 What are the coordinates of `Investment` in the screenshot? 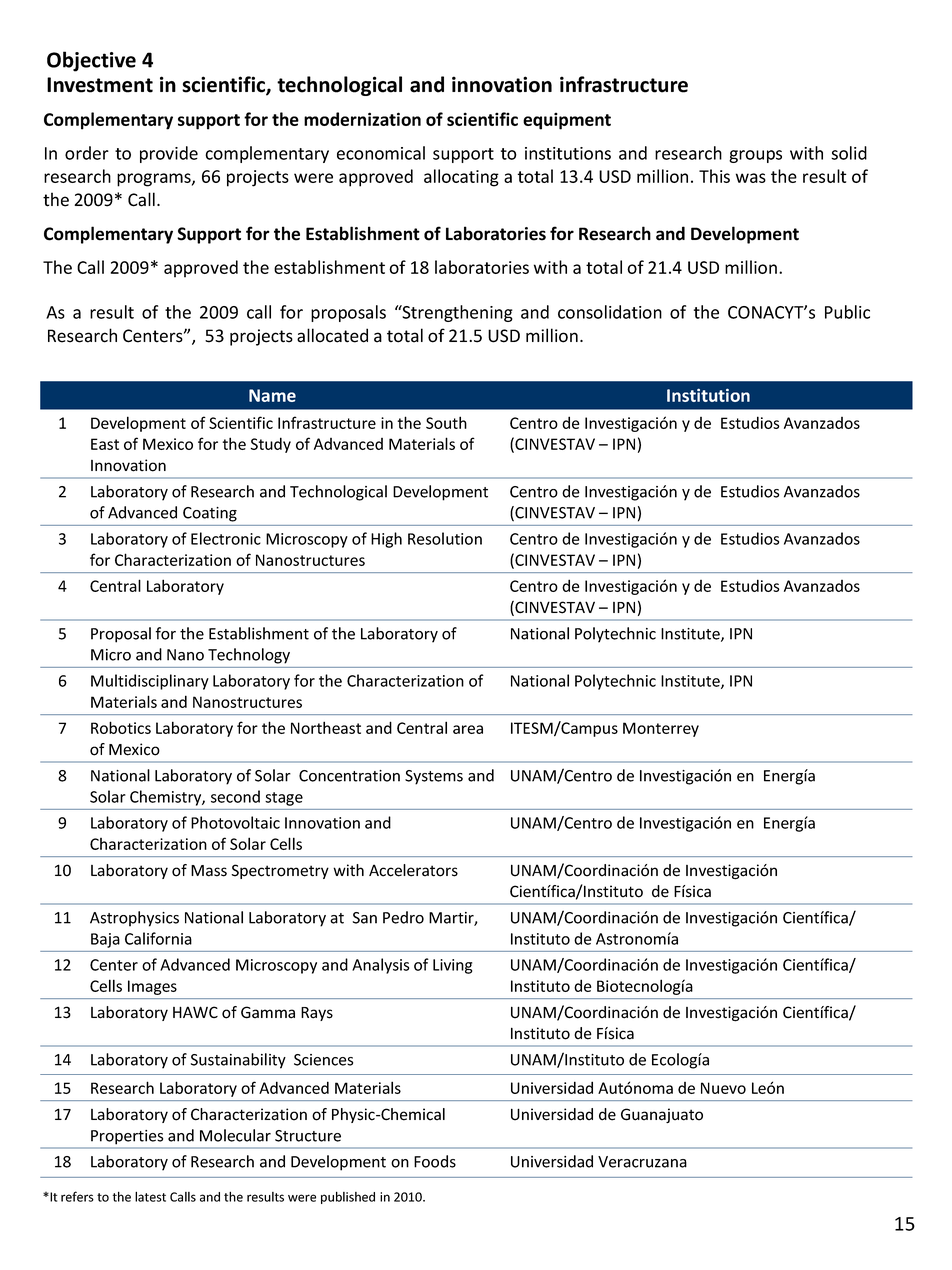 It's located at (100, 85).
